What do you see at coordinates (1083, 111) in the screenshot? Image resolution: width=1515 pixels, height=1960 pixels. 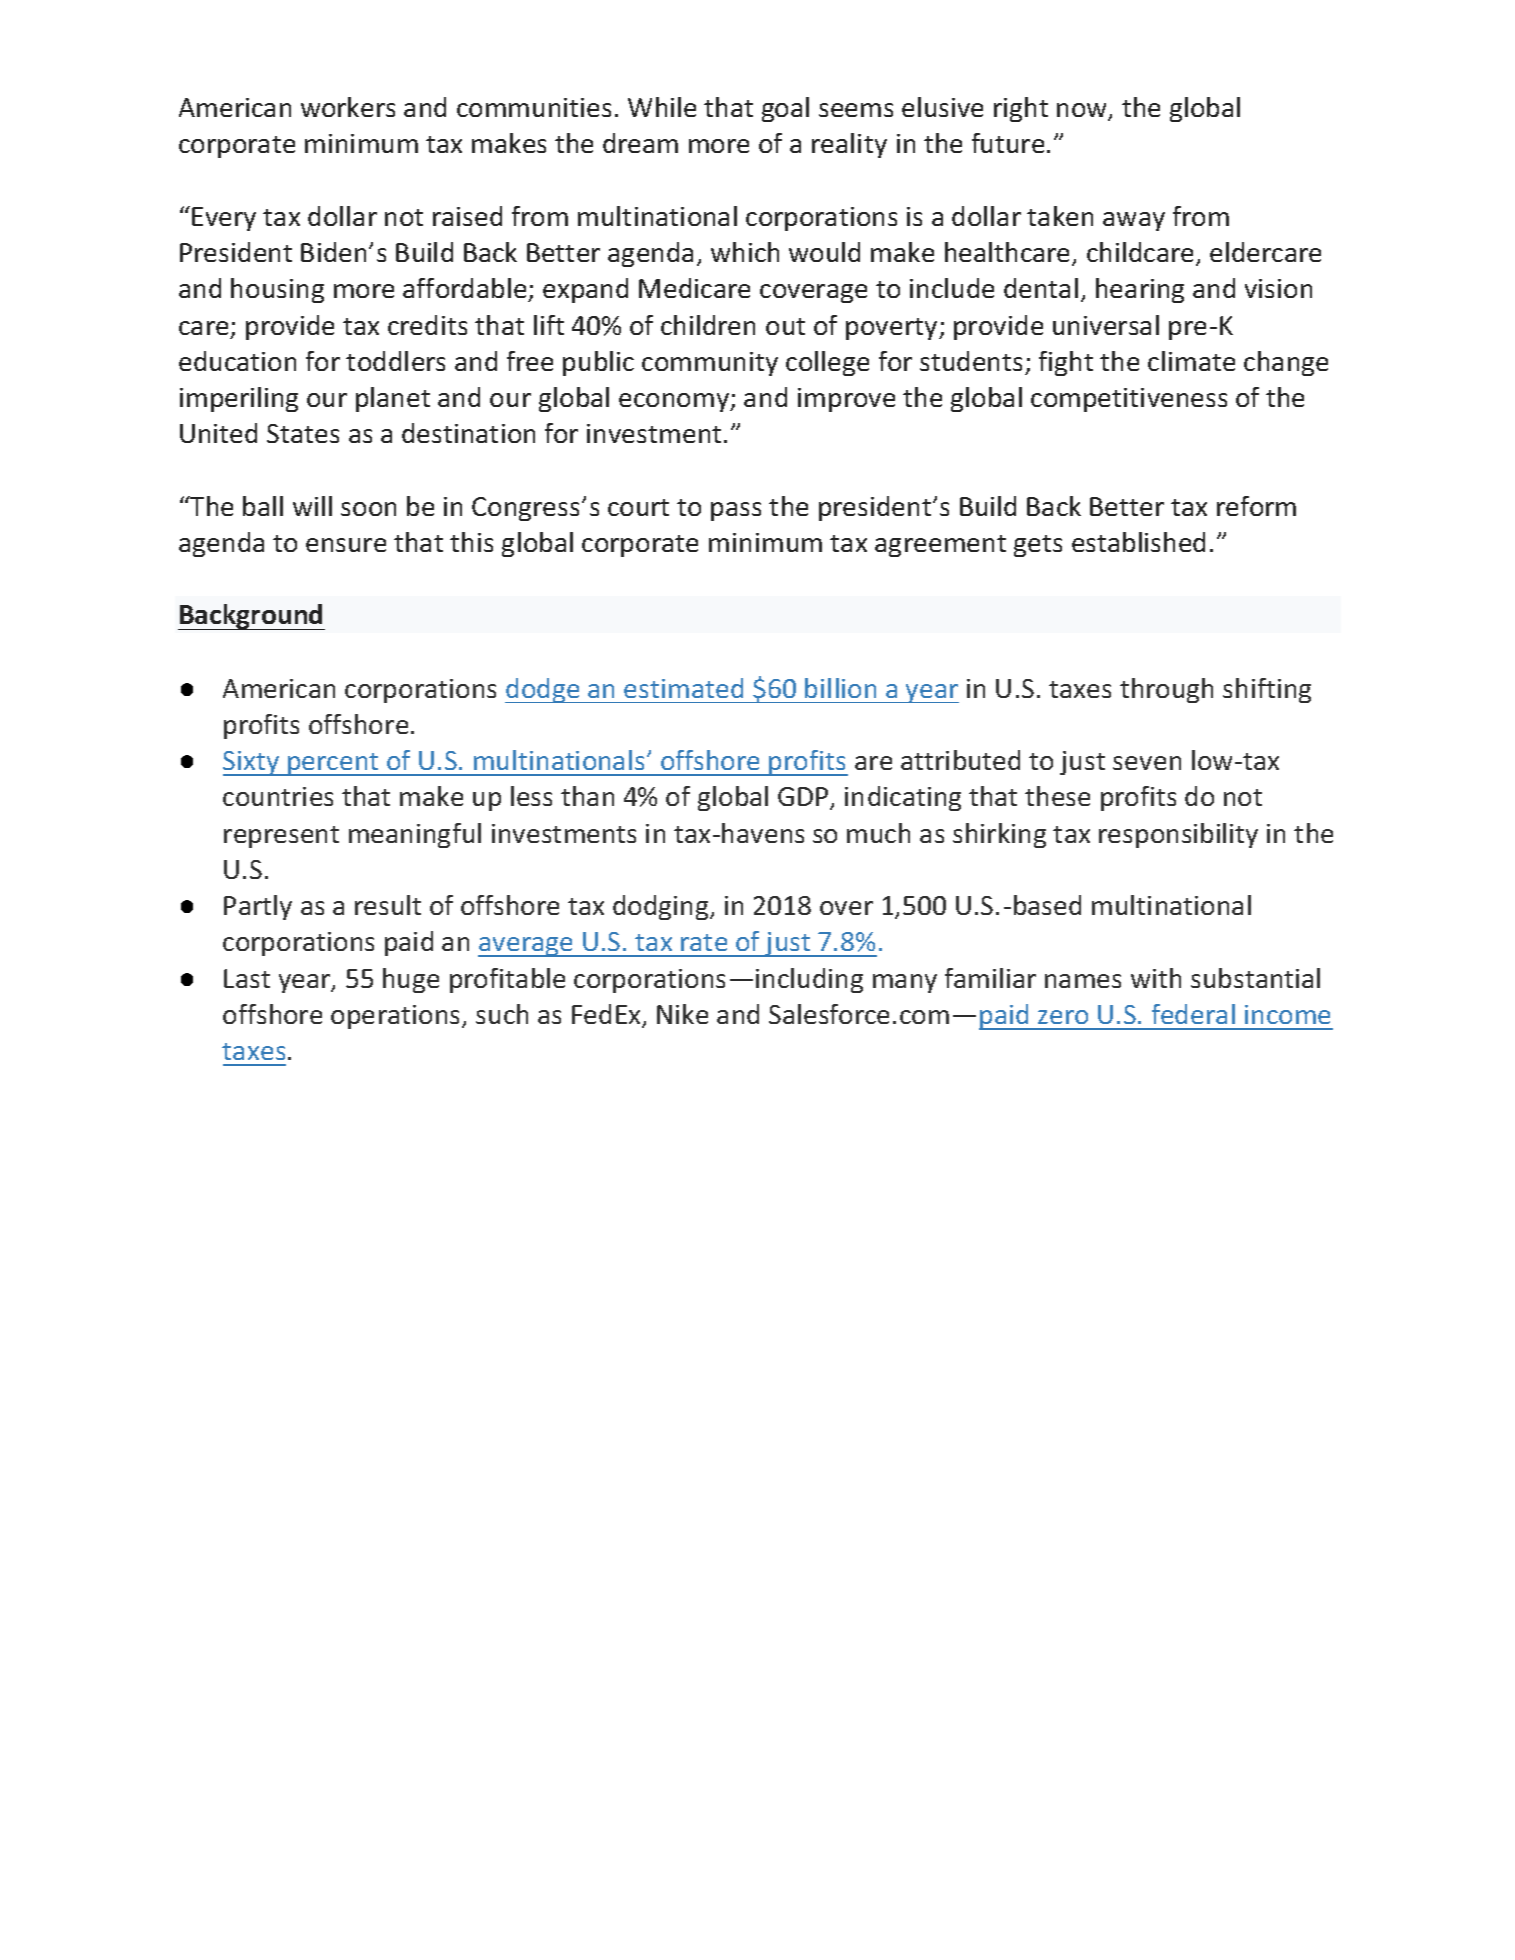 I see `now` at bounding box center [1083, 111].
